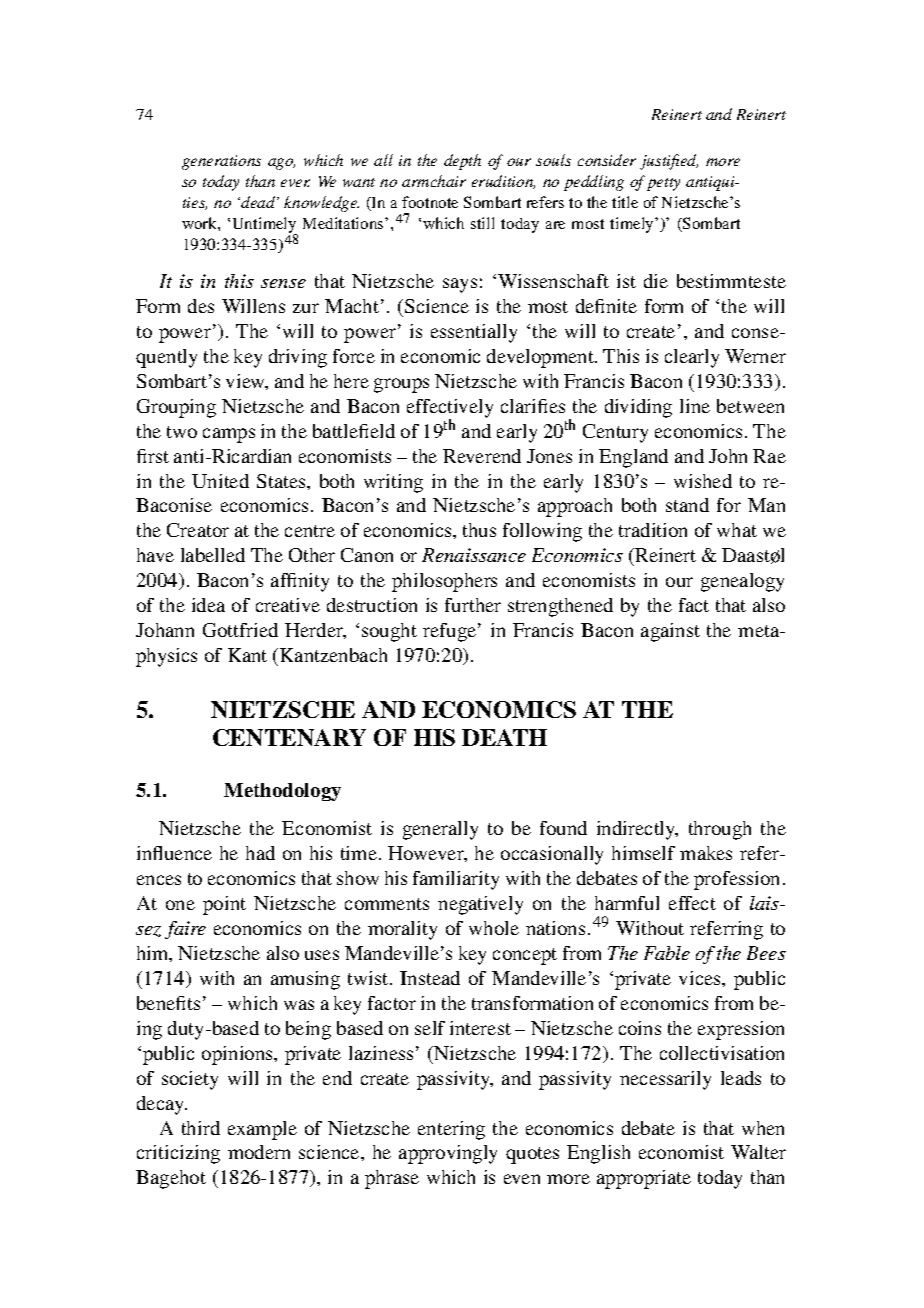 This screenshot has height=1308, width=924. I want to click on clarifies, so click(533, 406).
